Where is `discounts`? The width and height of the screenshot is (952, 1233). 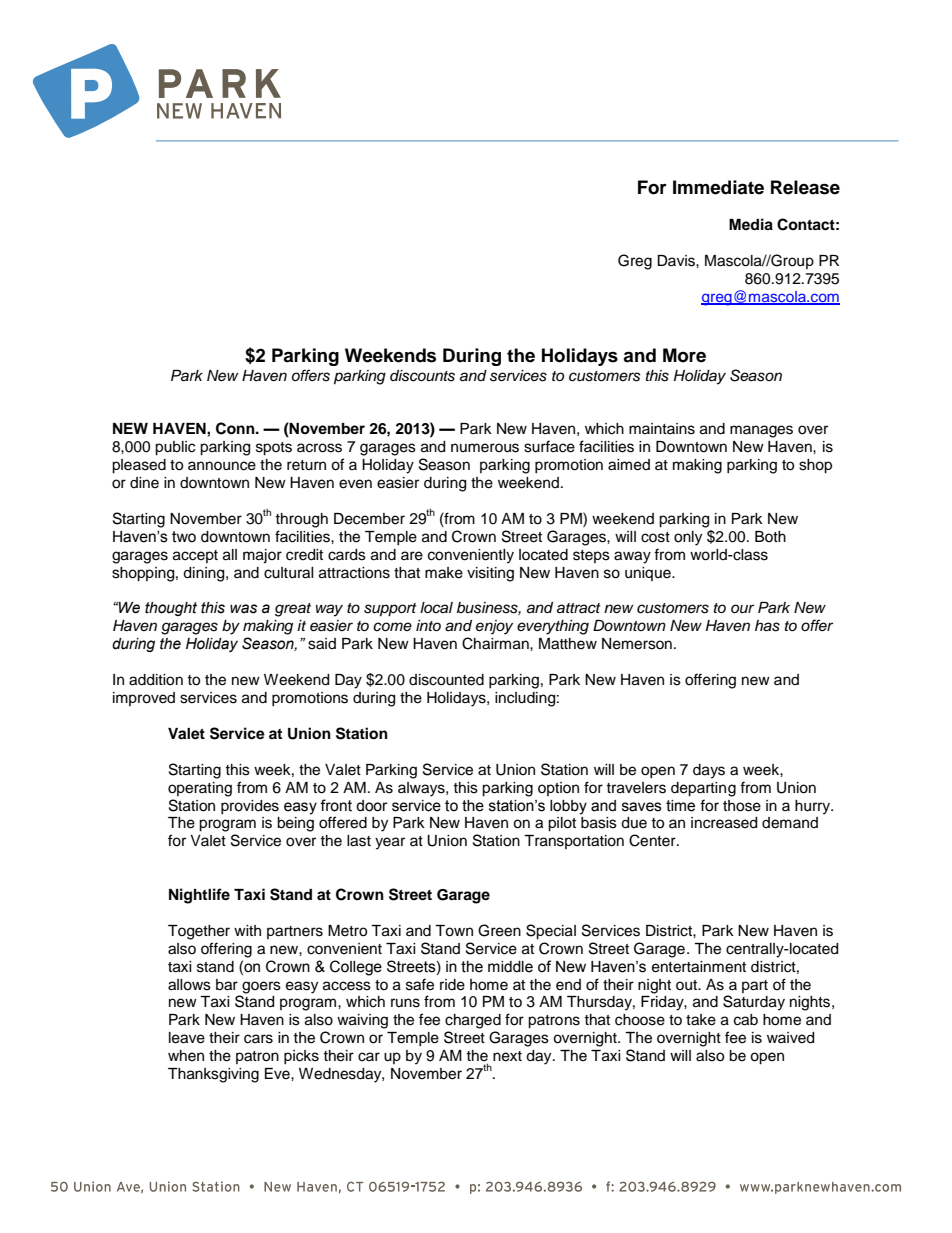
discounts is located at coordinates (422, 376).
